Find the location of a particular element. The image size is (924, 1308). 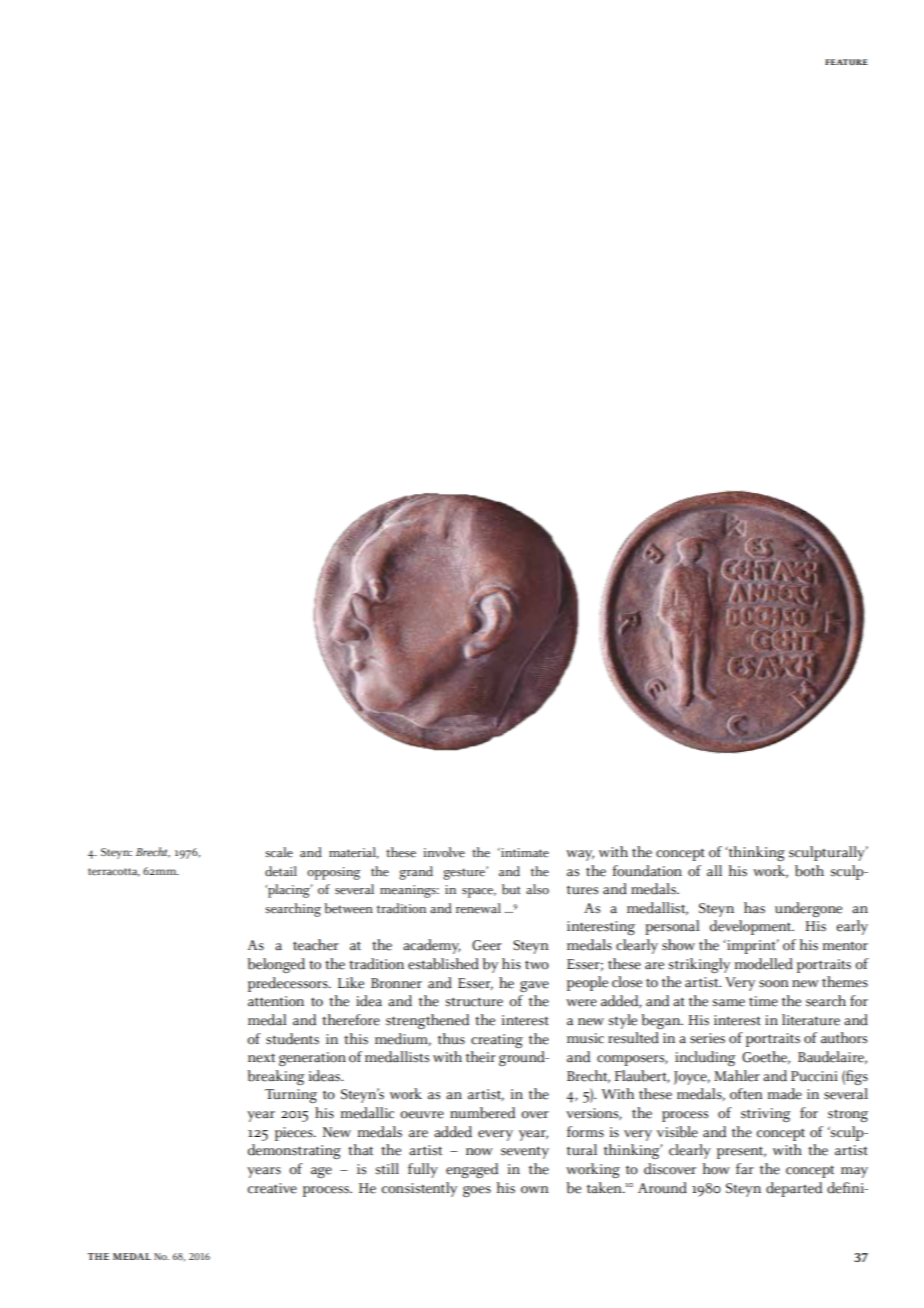

detail is located at coordinates (281, 871).
